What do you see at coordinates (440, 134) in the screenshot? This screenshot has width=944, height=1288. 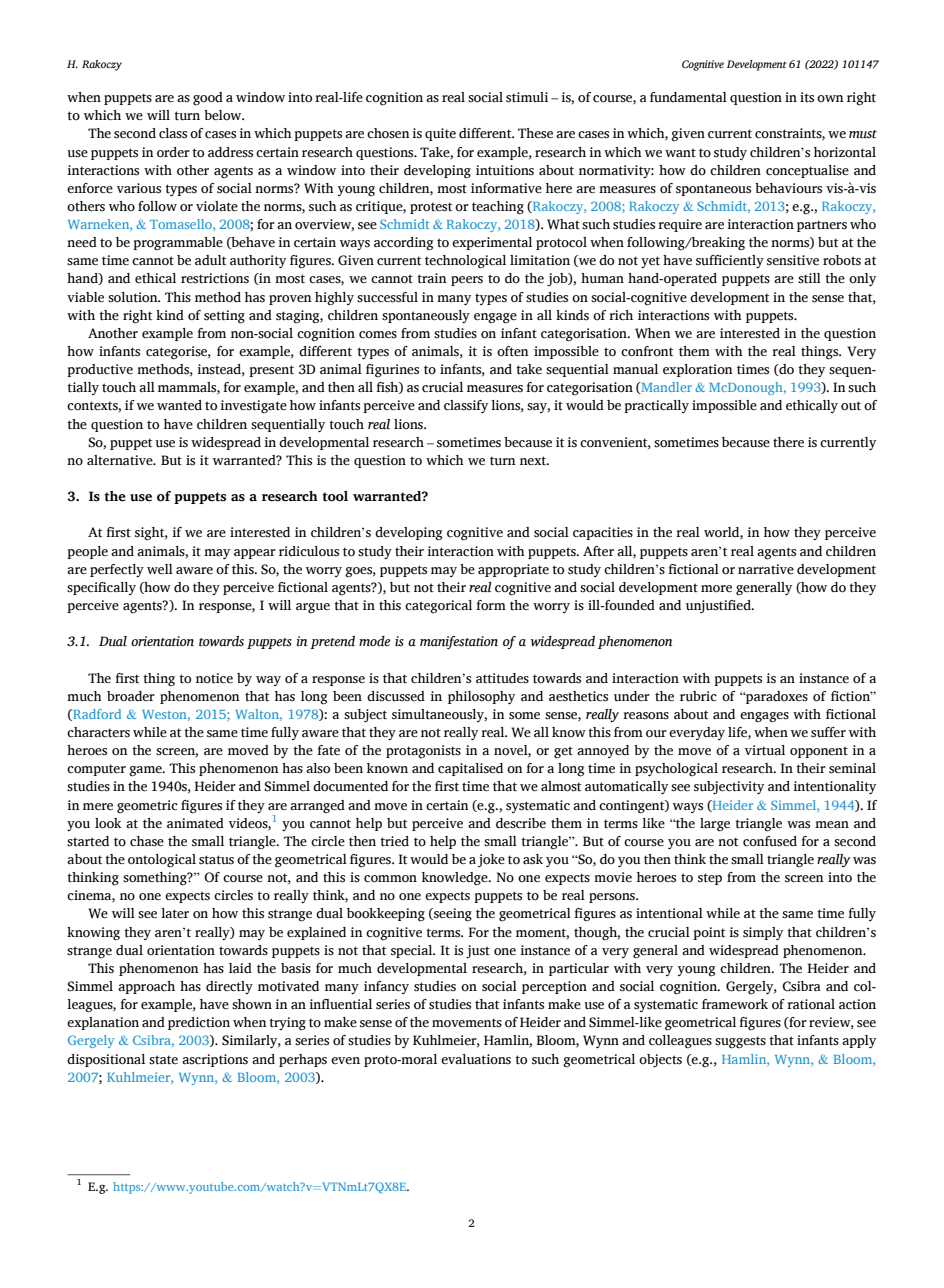 I see `quite` at bounding box center [440, 134].
